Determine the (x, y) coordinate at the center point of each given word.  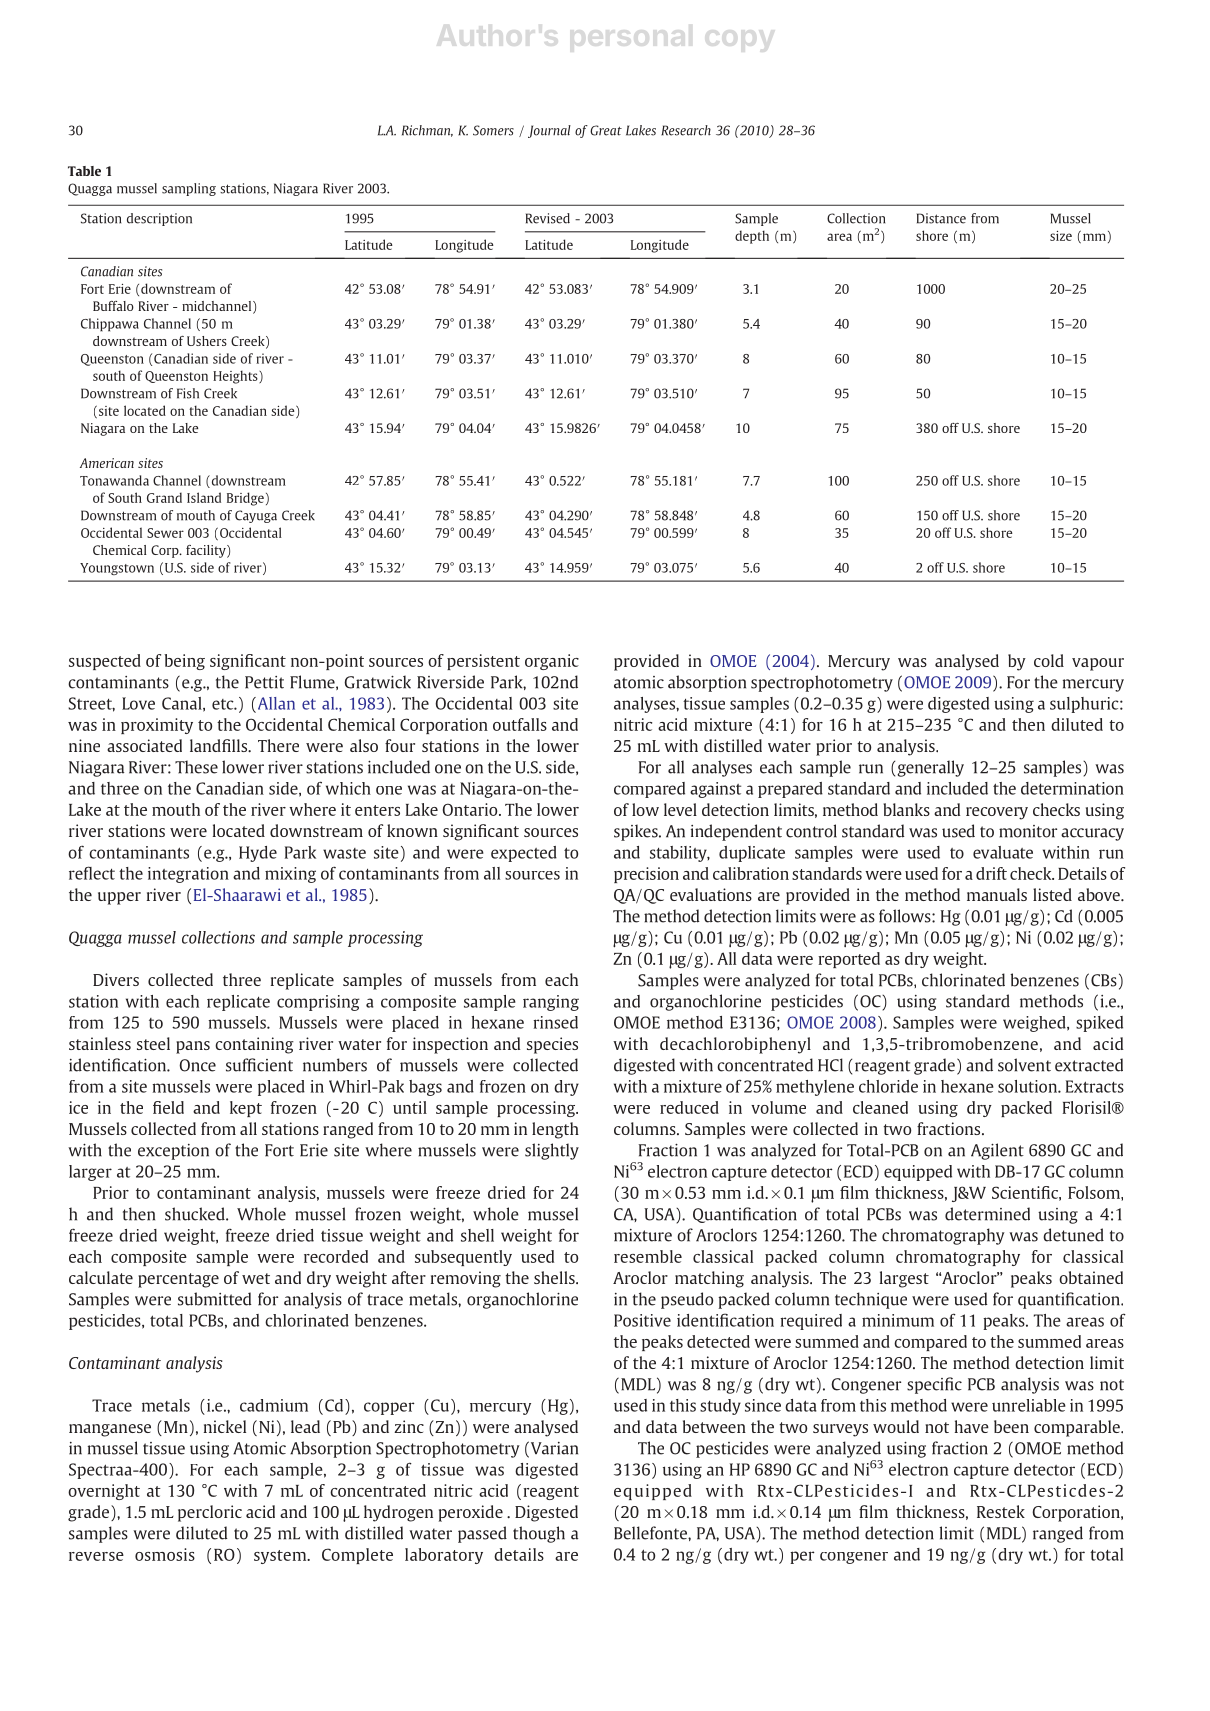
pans (193, 1047)
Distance (941, 218)
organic (552, 662)
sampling (189, 189)
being (184, 662)
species (552, 1045)
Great (606, 130)
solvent (1024, 1065)
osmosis (165, 1554)
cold (1049, 660)
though (539, 1534)
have (972, 1426)
